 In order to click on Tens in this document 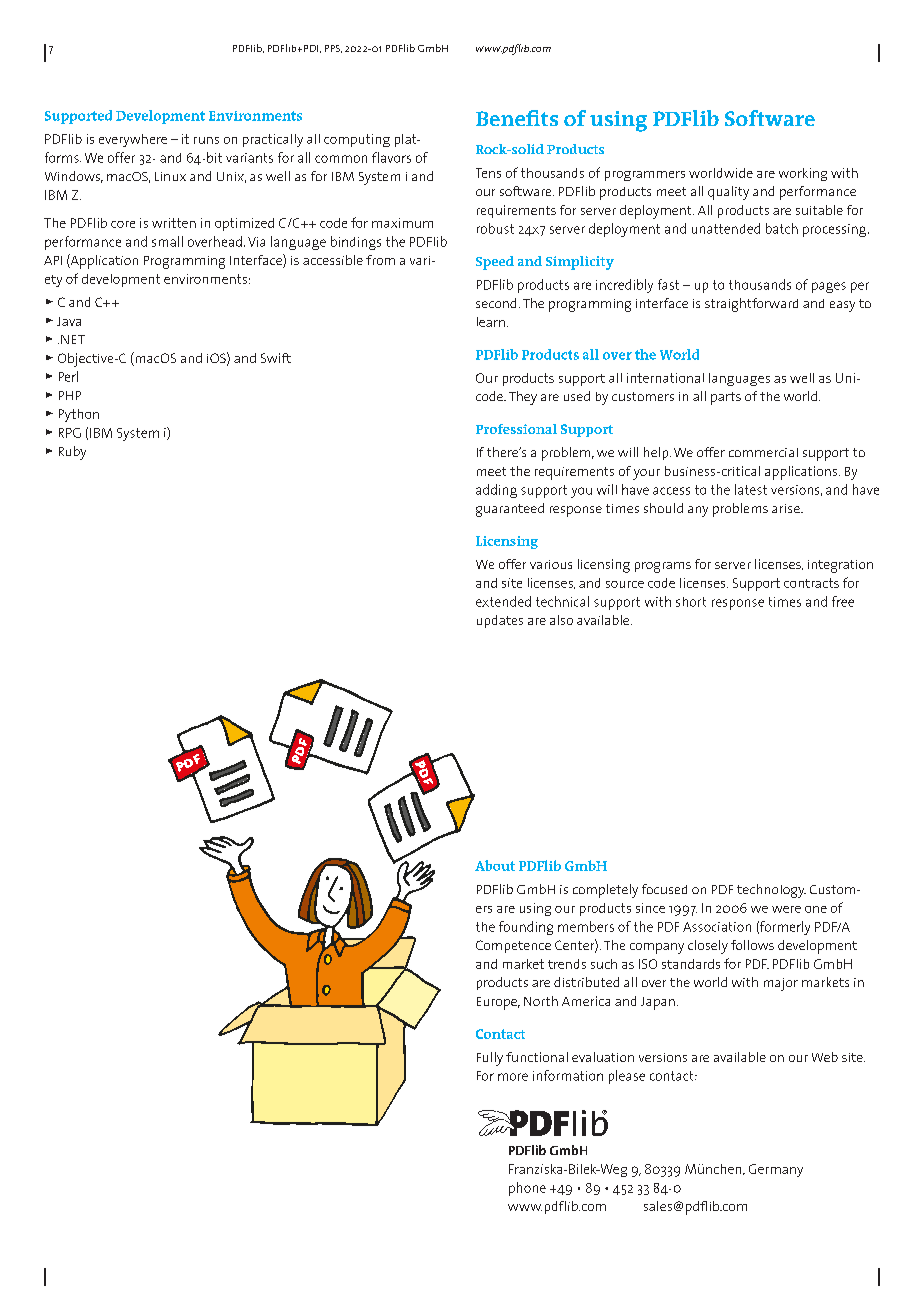, I will do `click(488, 173)`.
